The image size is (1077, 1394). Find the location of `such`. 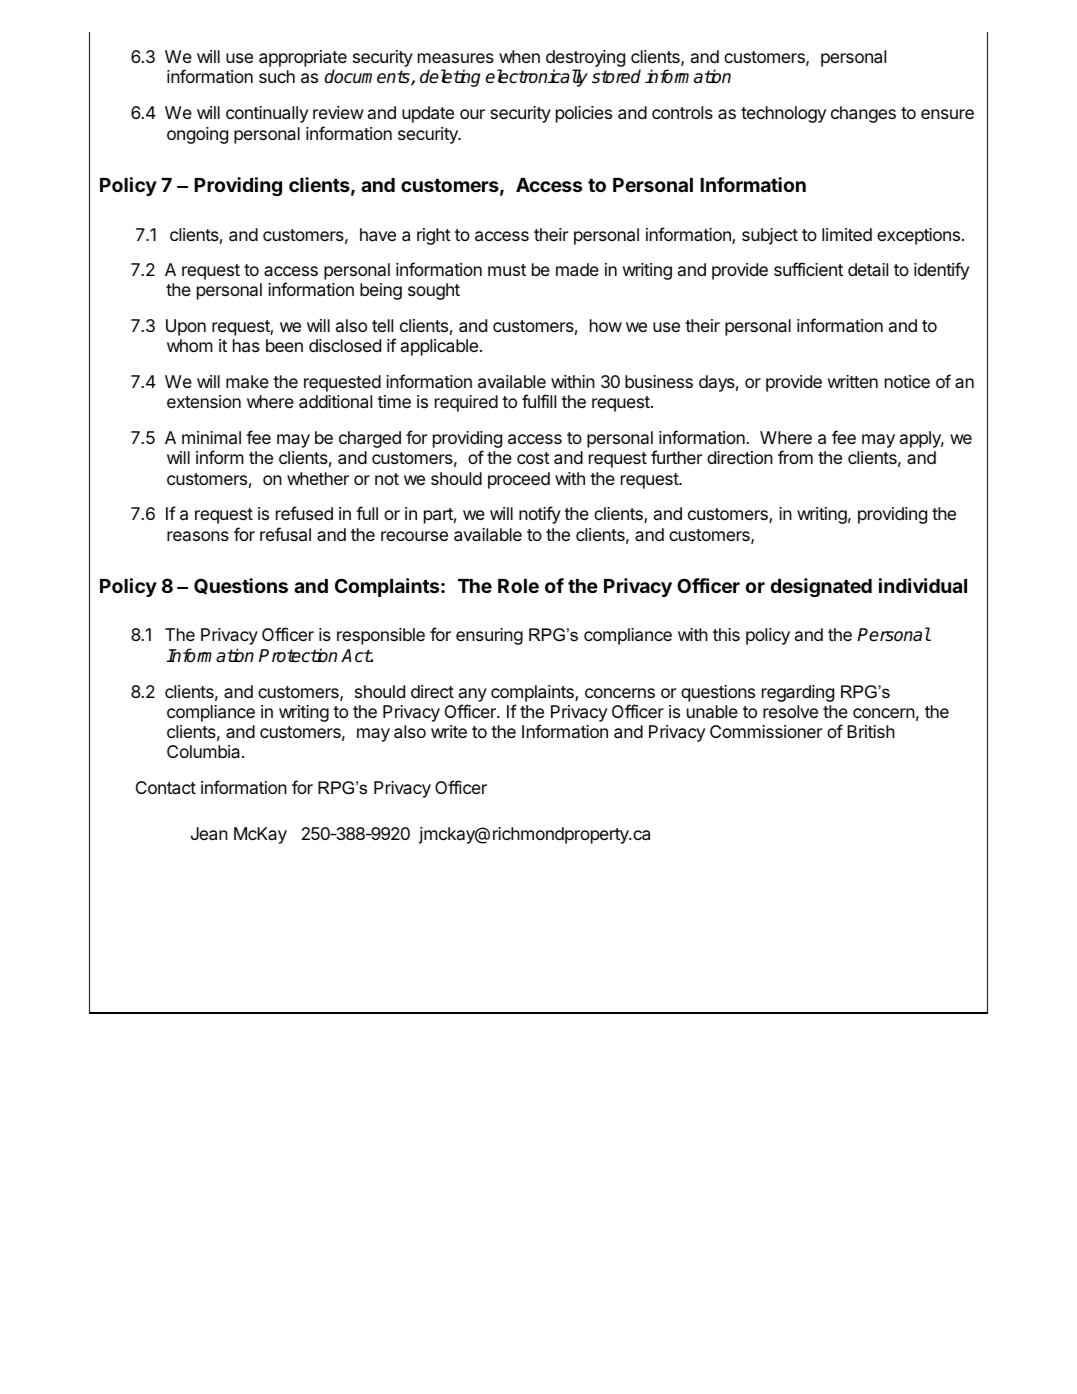

such is located at coordinates (277, 76).
